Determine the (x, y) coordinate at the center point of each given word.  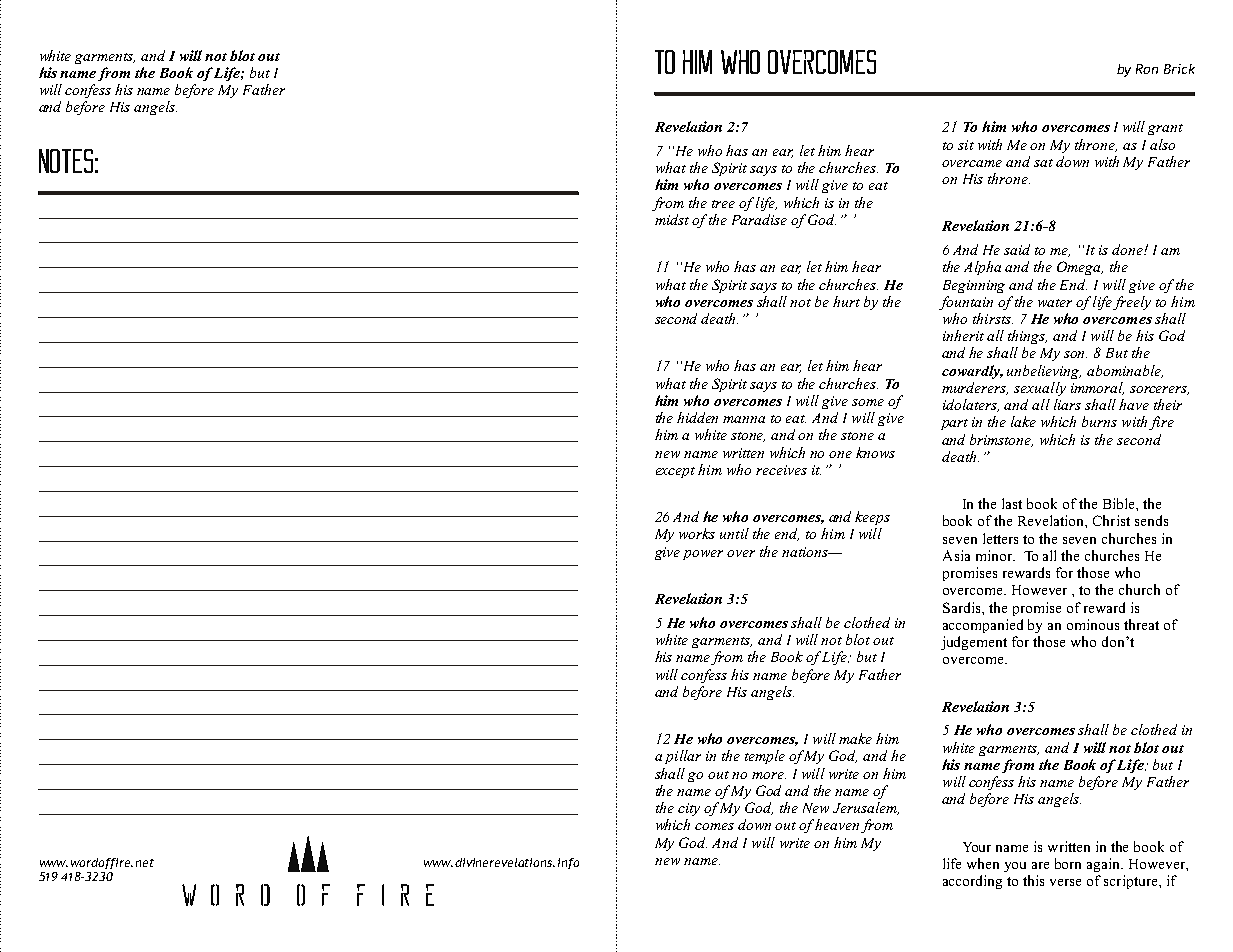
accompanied (983, 626)
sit (966, 145)
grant (1165, 129)
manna (744, 419)
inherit (963, 335)
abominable (1125, 371)
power (703, 555)
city (689, 809)
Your (977, 847)
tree (723, 204)
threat (1141, 624)
